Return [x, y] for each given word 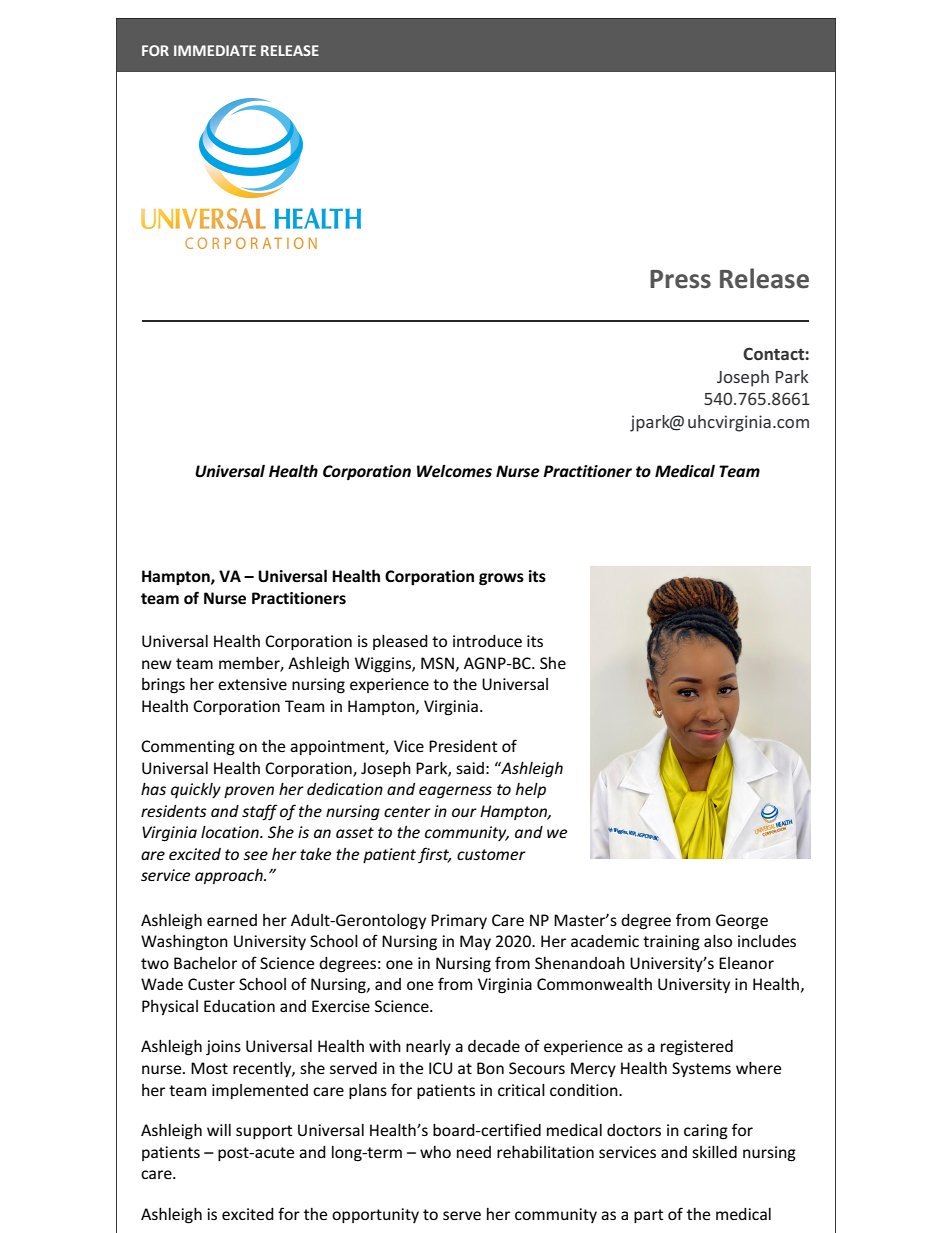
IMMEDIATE [215, 50]
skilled [714, 1152]
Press [680, 279]
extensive [252, 684]
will [219, 1130]
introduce [487, 641]
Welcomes [454, 471]
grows [501, 579]
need [474, 1152]
